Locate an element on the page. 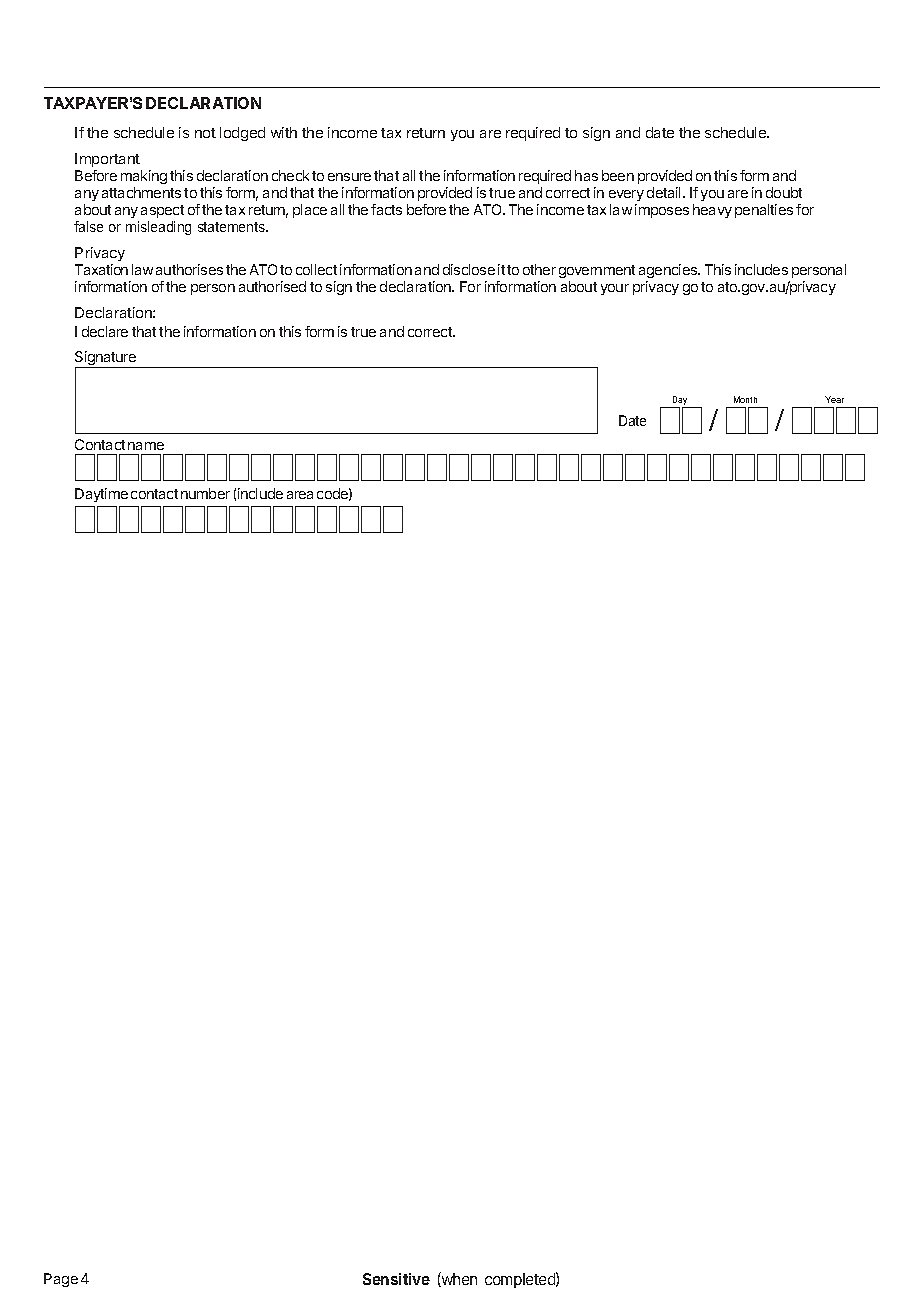  government is located at coordinates (597, 271).
